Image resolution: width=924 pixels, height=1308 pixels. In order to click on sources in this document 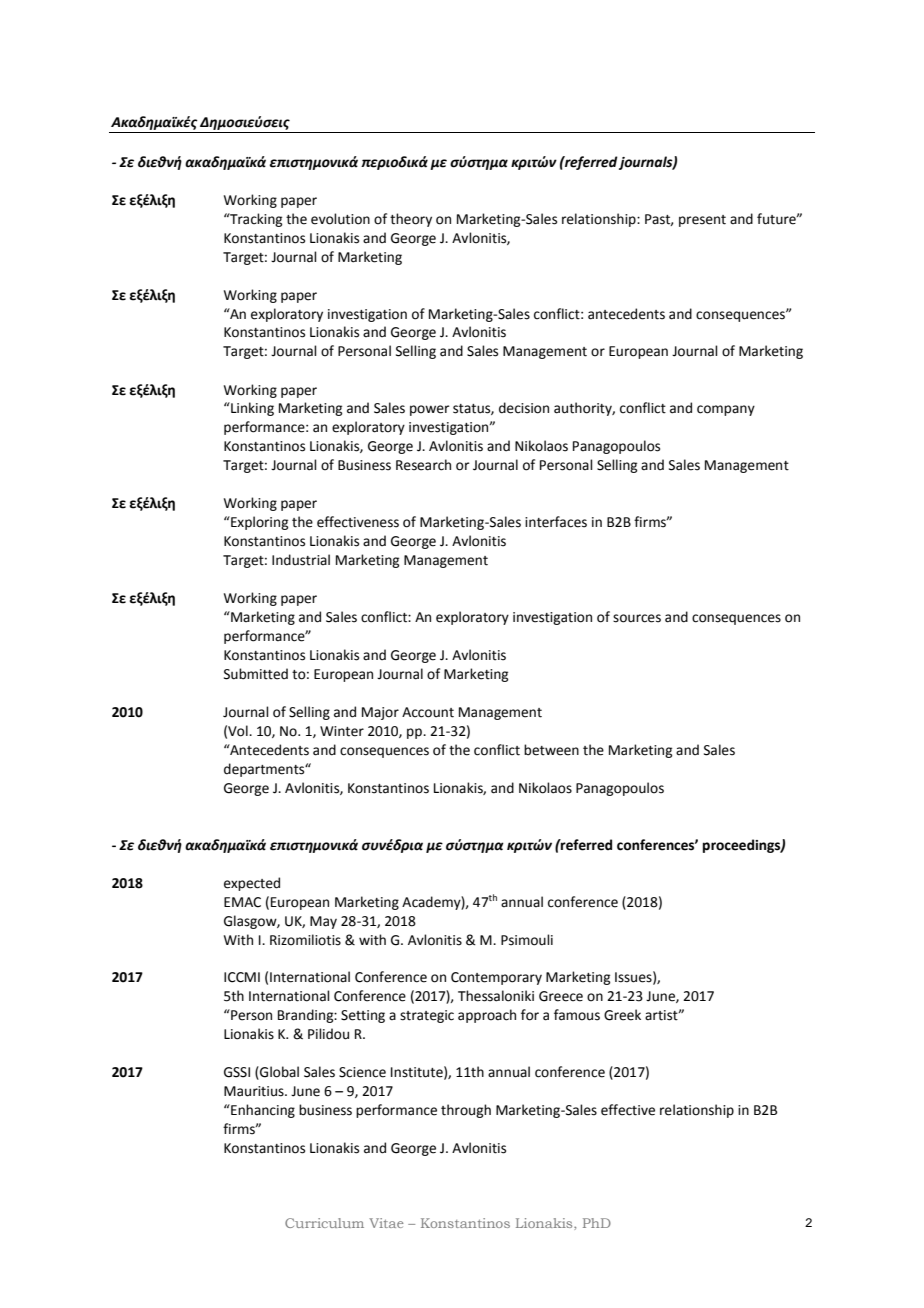, I will do `click(637, 618)`.
